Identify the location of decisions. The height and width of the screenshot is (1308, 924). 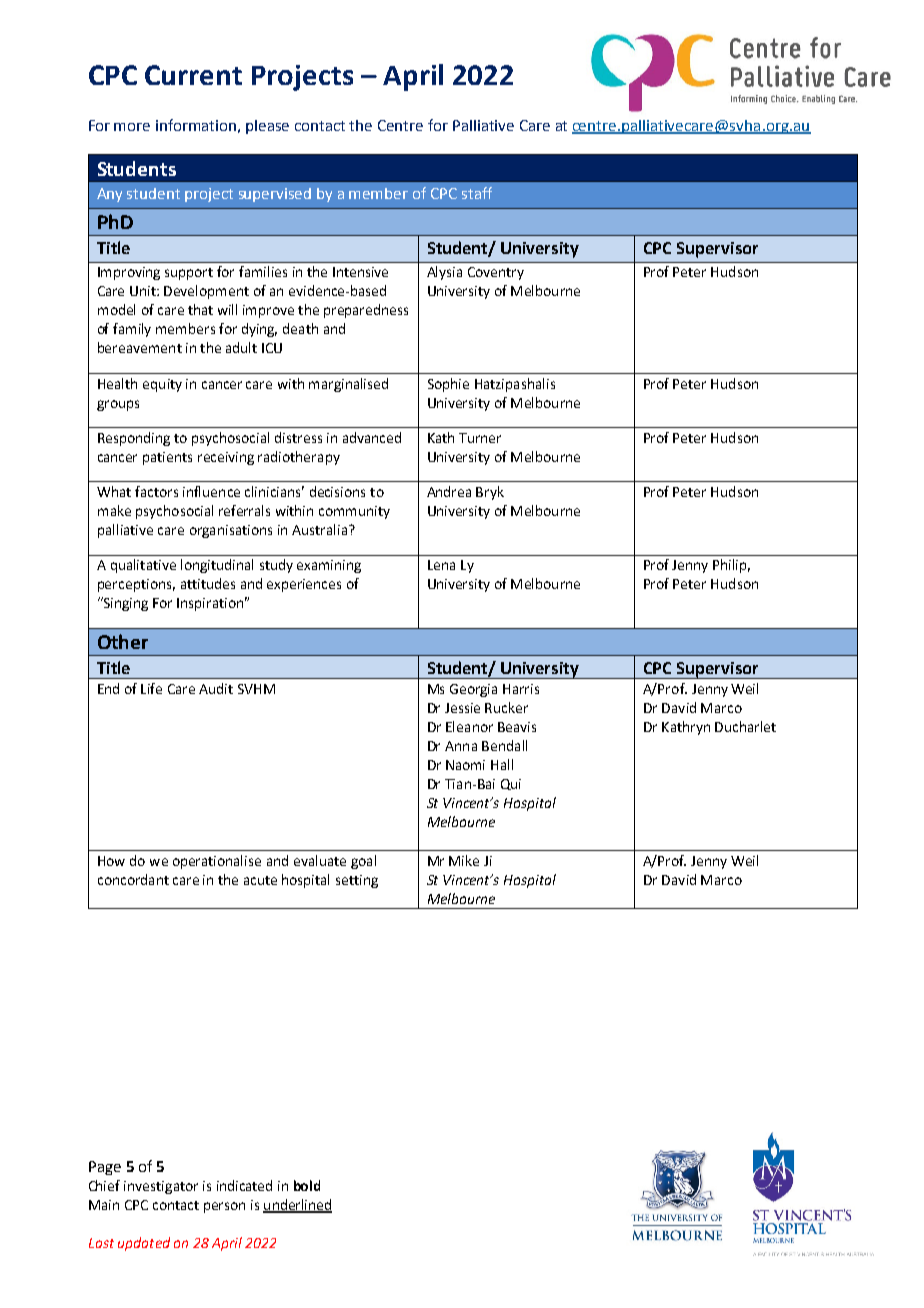
(337, 491).
